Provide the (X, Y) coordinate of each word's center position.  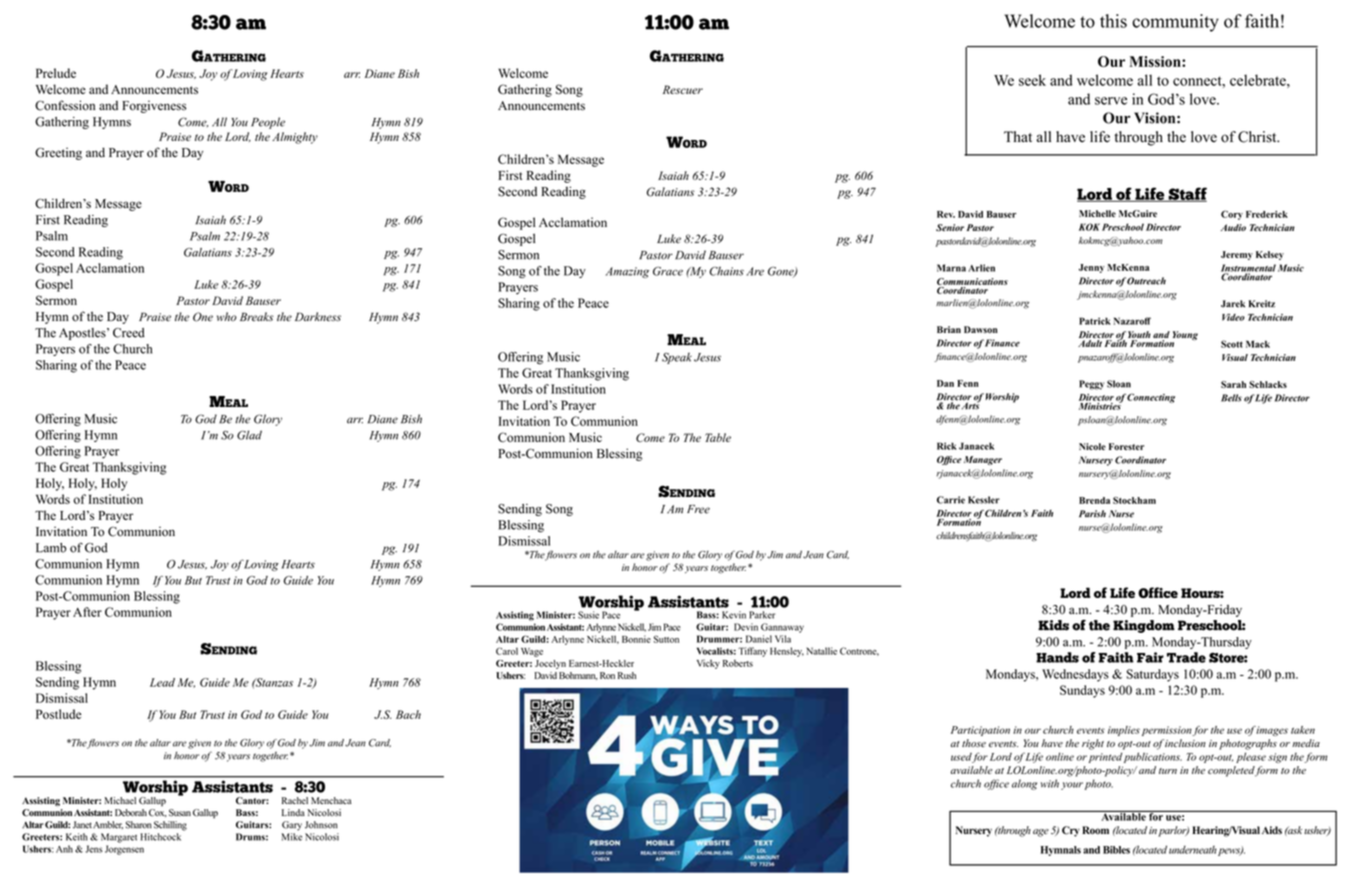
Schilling (170, 826)
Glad (249, 435)
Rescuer (683, 89)
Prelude (56, 73)
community (1175, 23)
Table (718, 437)
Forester (1126, 446)
